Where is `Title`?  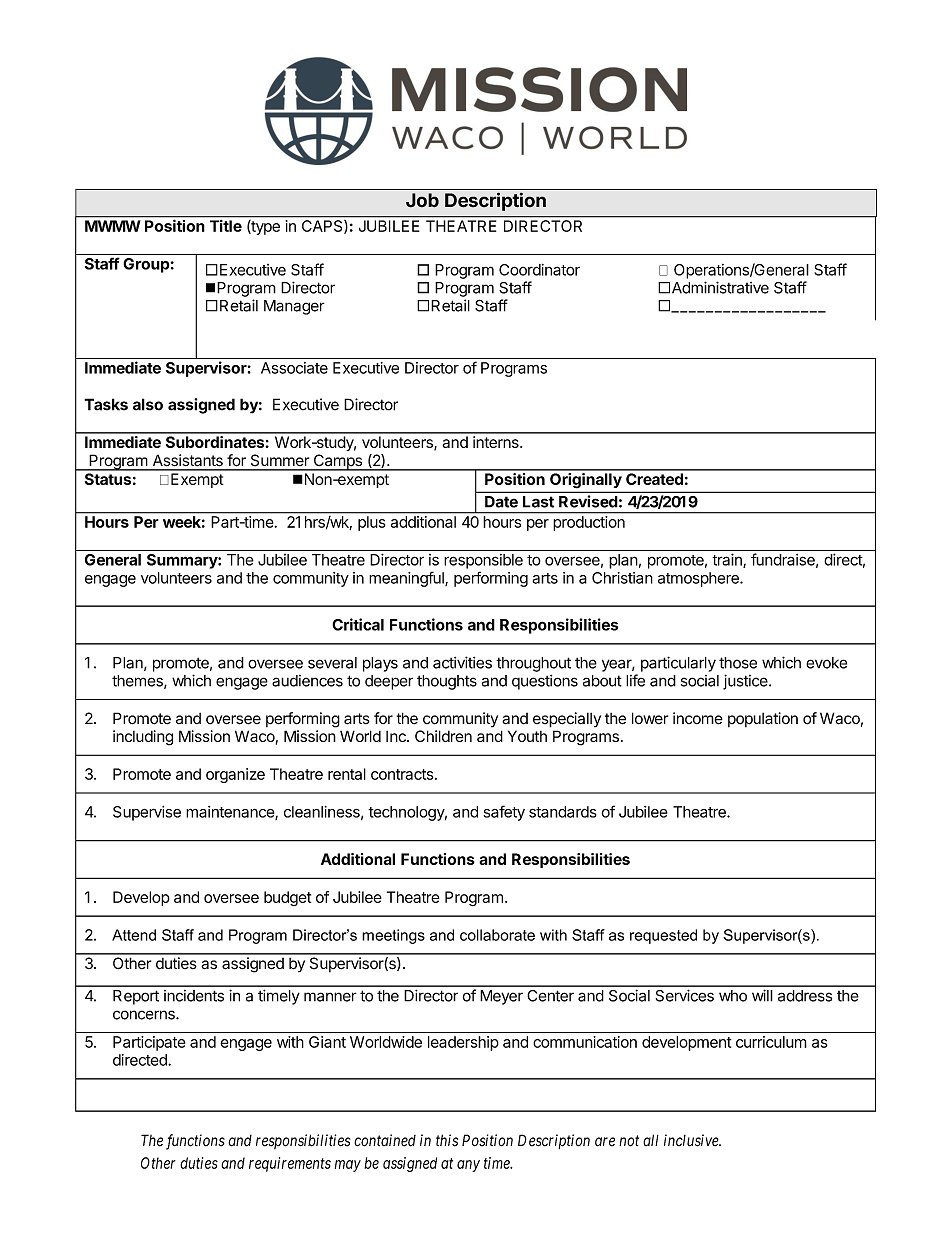
Title is located at coordinates (226, 226).
